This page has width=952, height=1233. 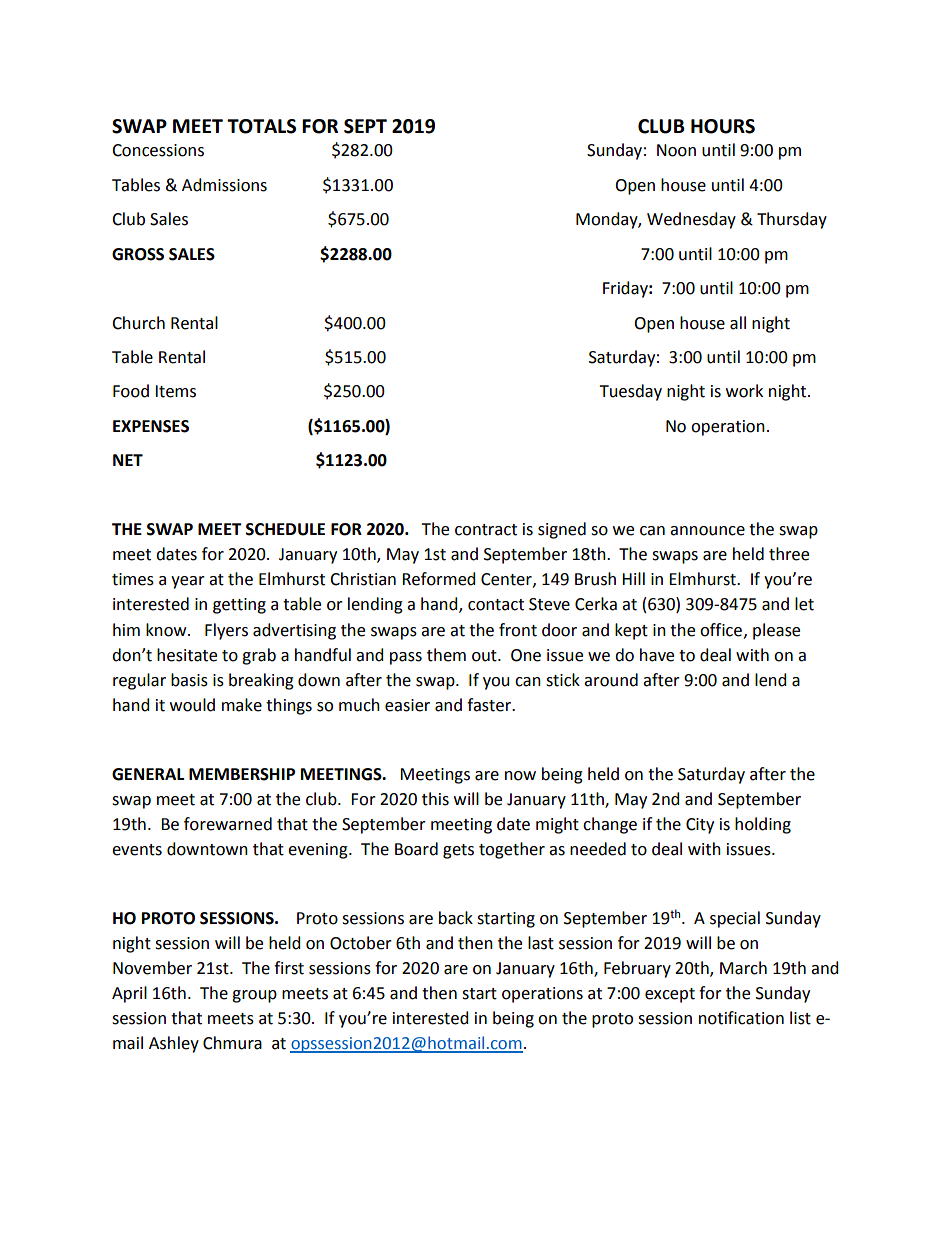 What do you see at coordinates (700, 826) in the page?
I see `City` at bounding box center [700, 826].
